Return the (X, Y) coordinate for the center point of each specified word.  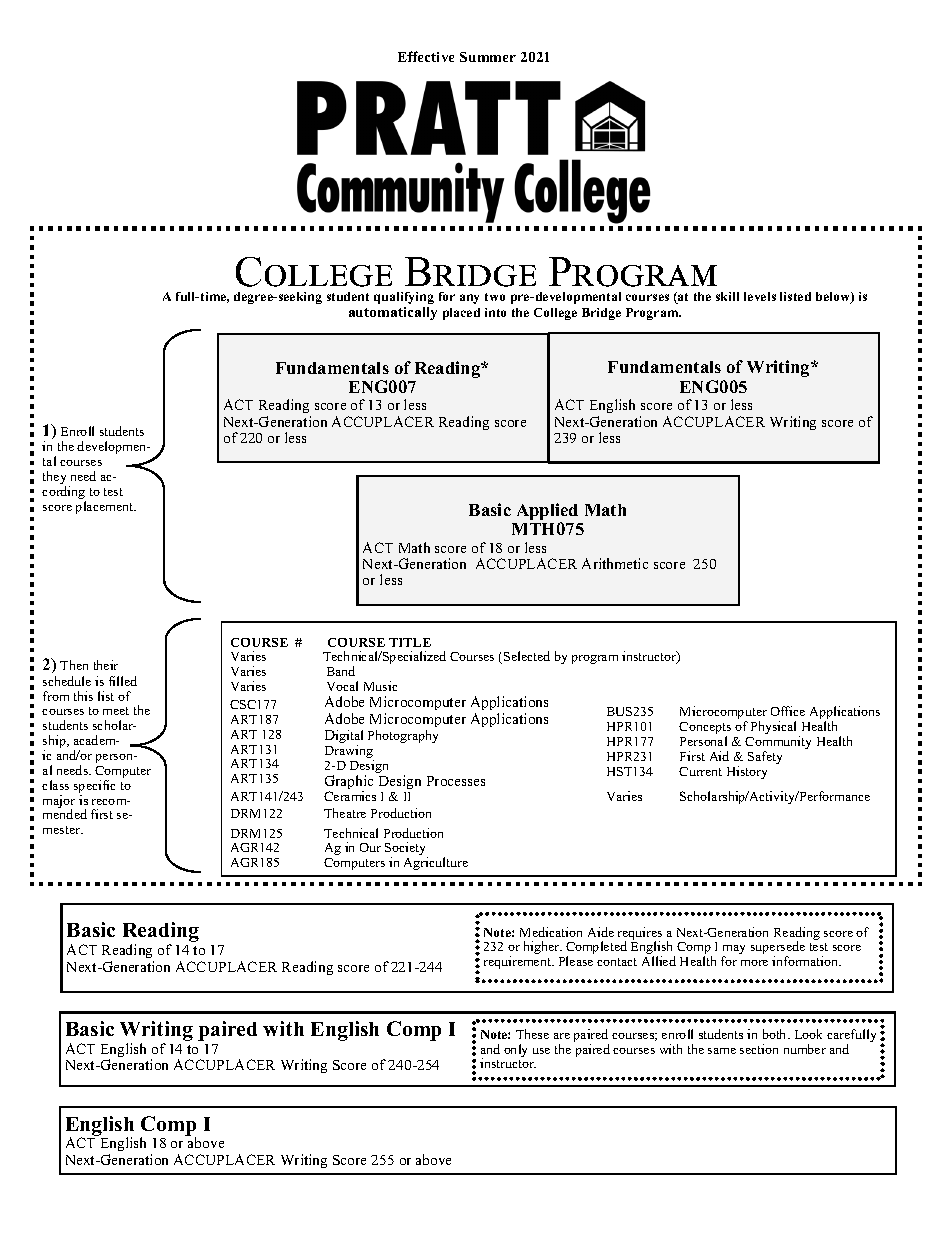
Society (406, 850)
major (59, 803)
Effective (426, 56)
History (747, 772)
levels (760, 296)
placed (461, 314)
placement (106, 507)
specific (94, 788)
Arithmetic (615, 563)
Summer (488, 57)
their (106, 665)
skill (727, 296)
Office (788, 711)
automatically (393, 313)
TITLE (410, 642)
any (469, 299)
